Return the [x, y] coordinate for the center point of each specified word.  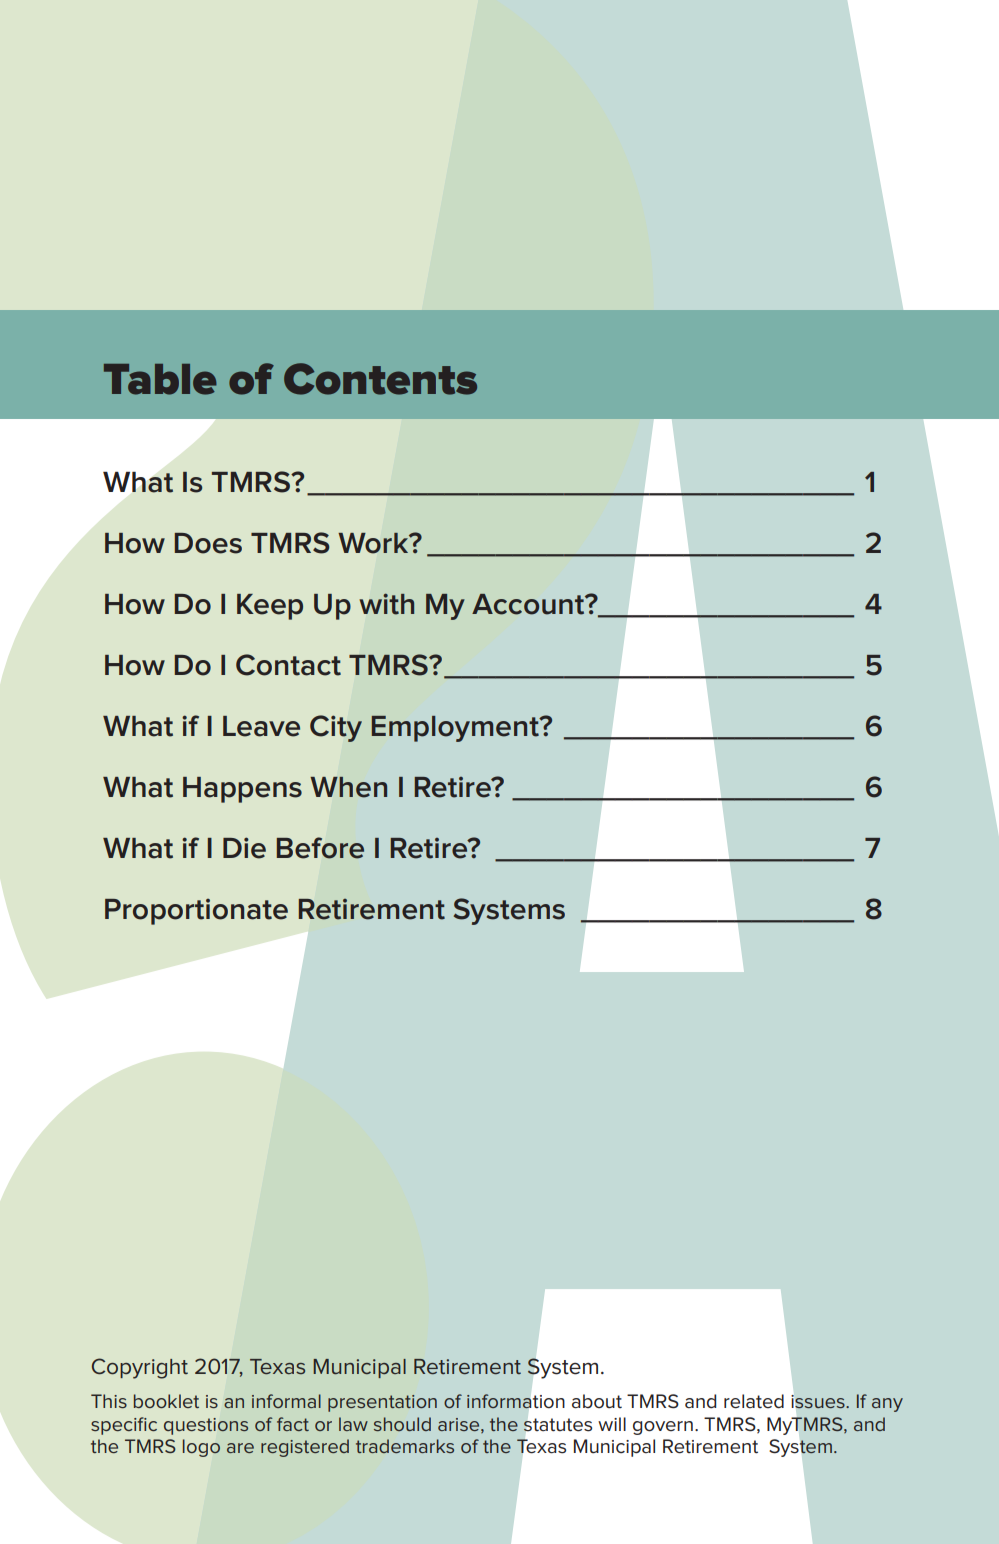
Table [160, 379]
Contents [380, 379]
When [348, 787]
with [387, 604]
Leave [261, 726]
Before [320, 848]
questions [206, 1426]
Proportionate [196, 912]
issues [819, 1401]
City [336, 728]
